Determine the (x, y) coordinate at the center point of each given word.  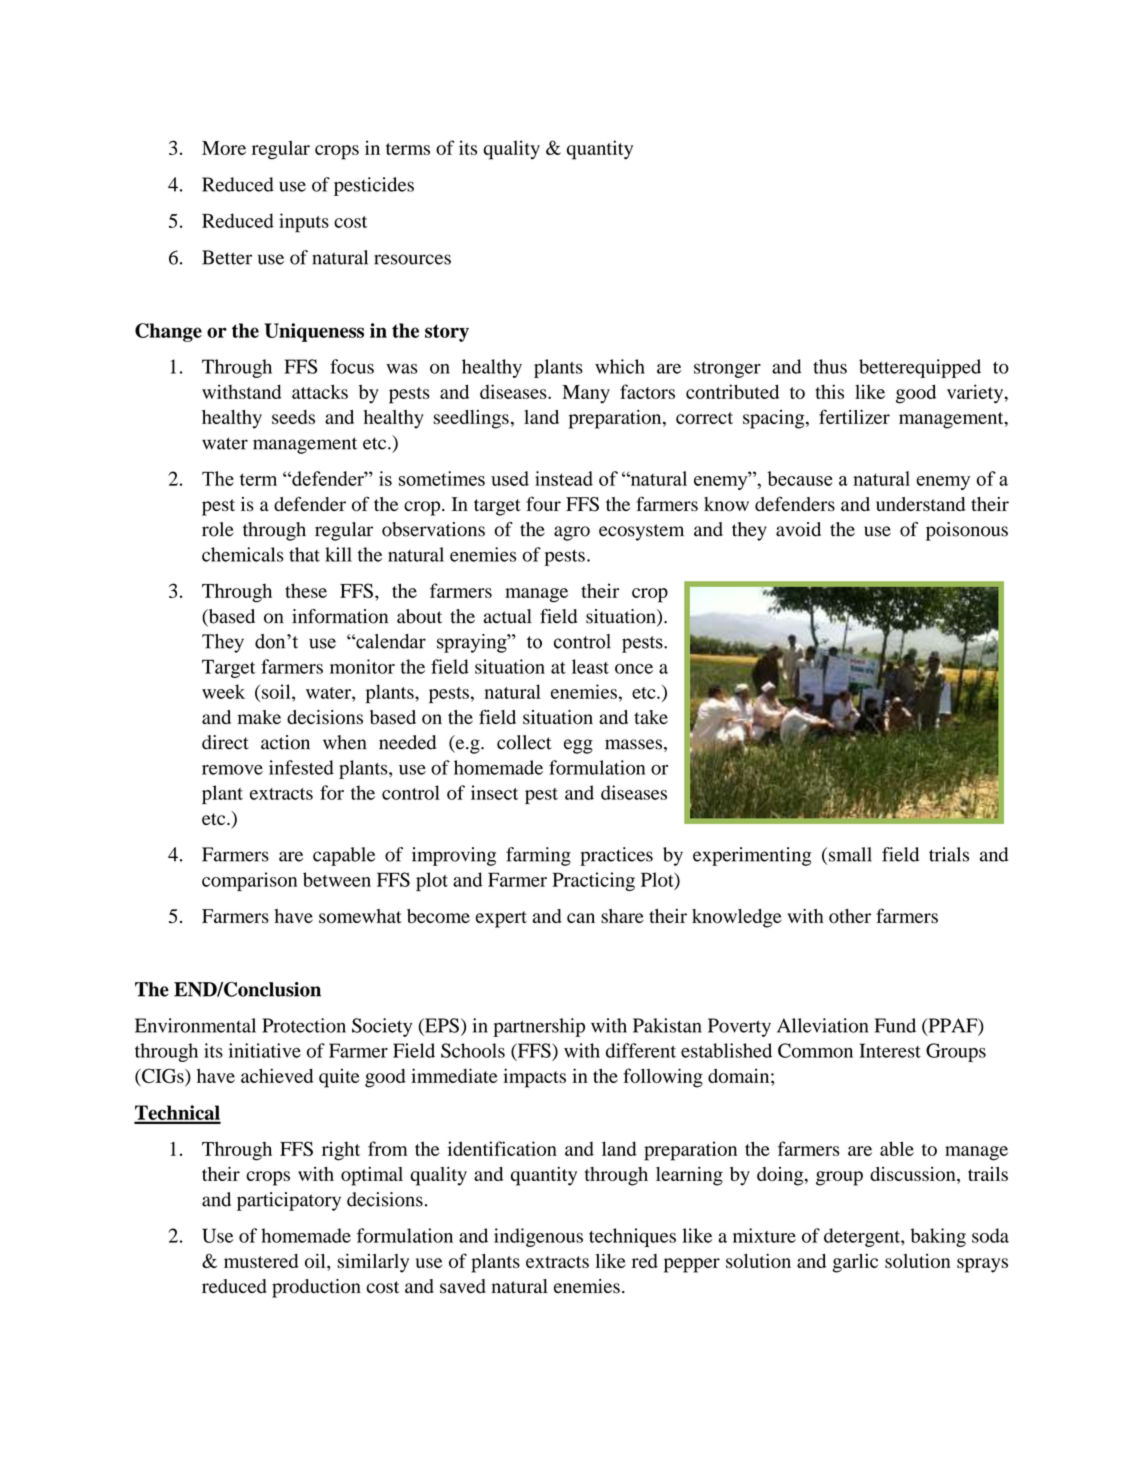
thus (830, 366)
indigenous (538, 1237)
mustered (261, 1261)
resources (412, 259)
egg (578, 746)
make (259, 717)
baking (938, 1237)
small (850, 854)
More (224, 148)
